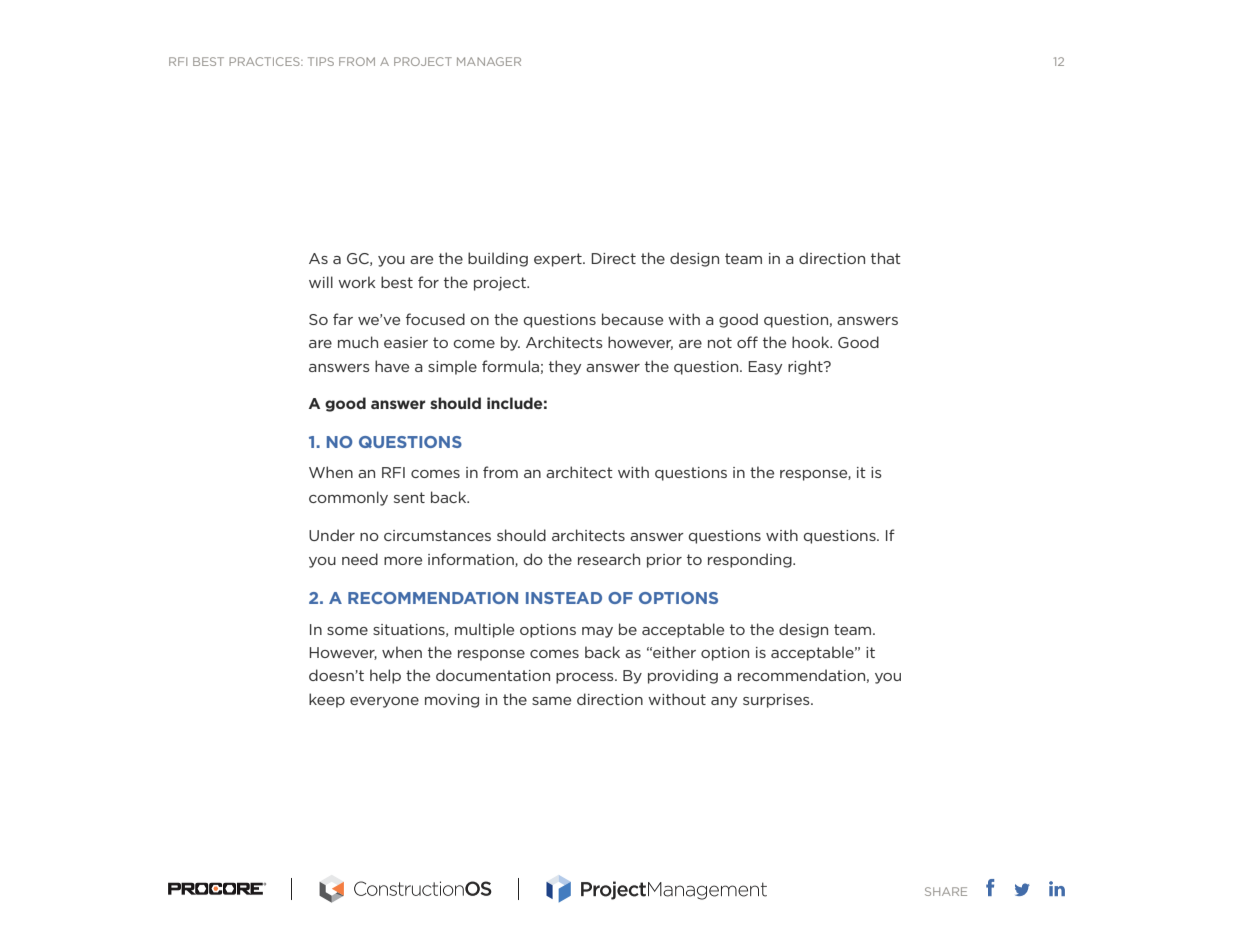 Image resolution: width=1233 pixels, height=952 pixels. Describe the element at coordinates (751, 560) in the screenshot. I see `responding` at that location.
